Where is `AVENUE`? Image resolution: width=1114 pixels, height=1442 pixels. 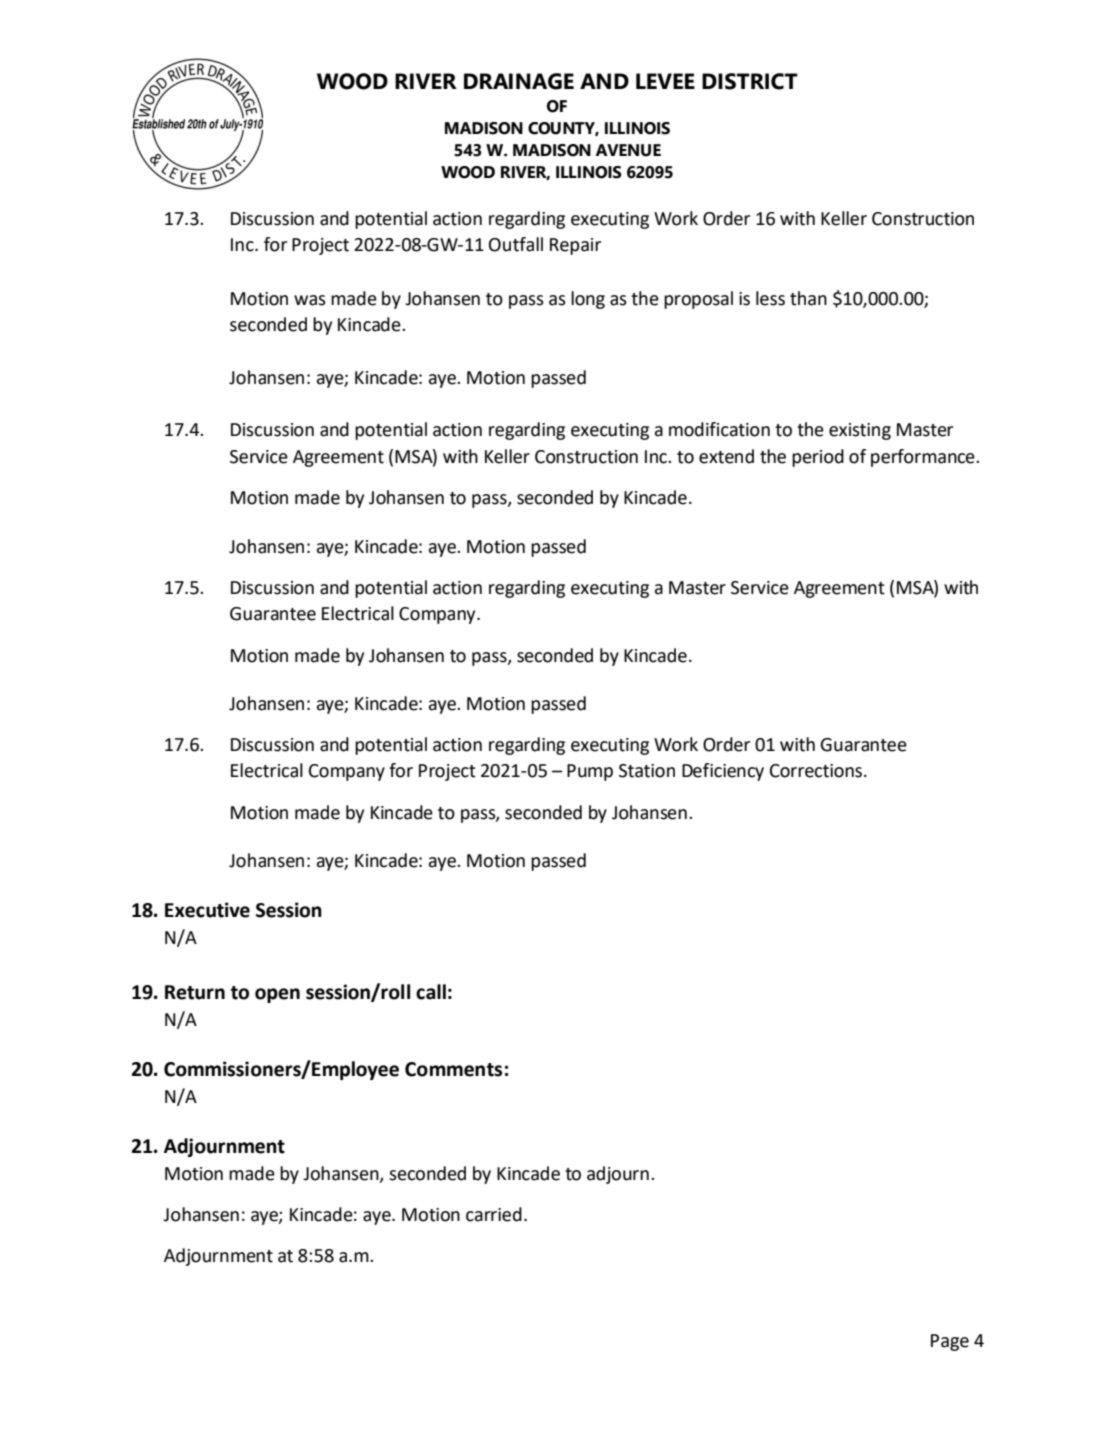
AVENUE is located at coordinates (628, 150).
